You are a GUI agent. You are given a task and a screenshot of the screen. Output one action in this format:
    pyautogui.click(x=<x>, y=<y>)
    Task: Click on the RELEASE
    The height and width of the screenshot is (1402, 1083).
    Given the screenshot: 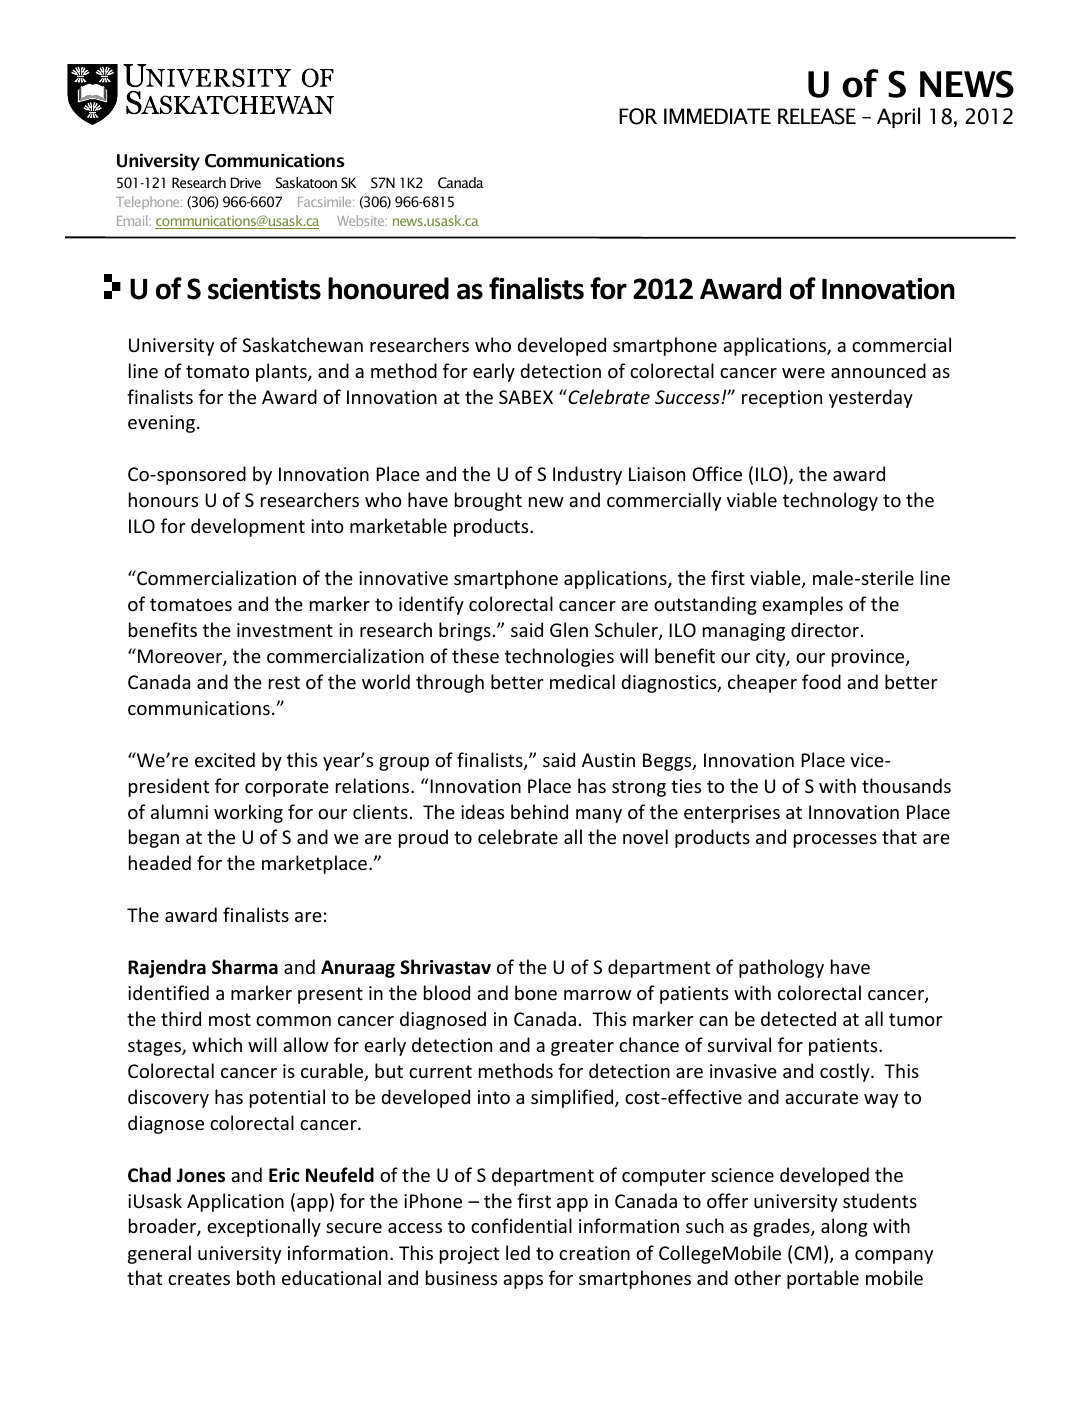 What is the action you would take?
    pyautogui.click(x=817, y=116)
